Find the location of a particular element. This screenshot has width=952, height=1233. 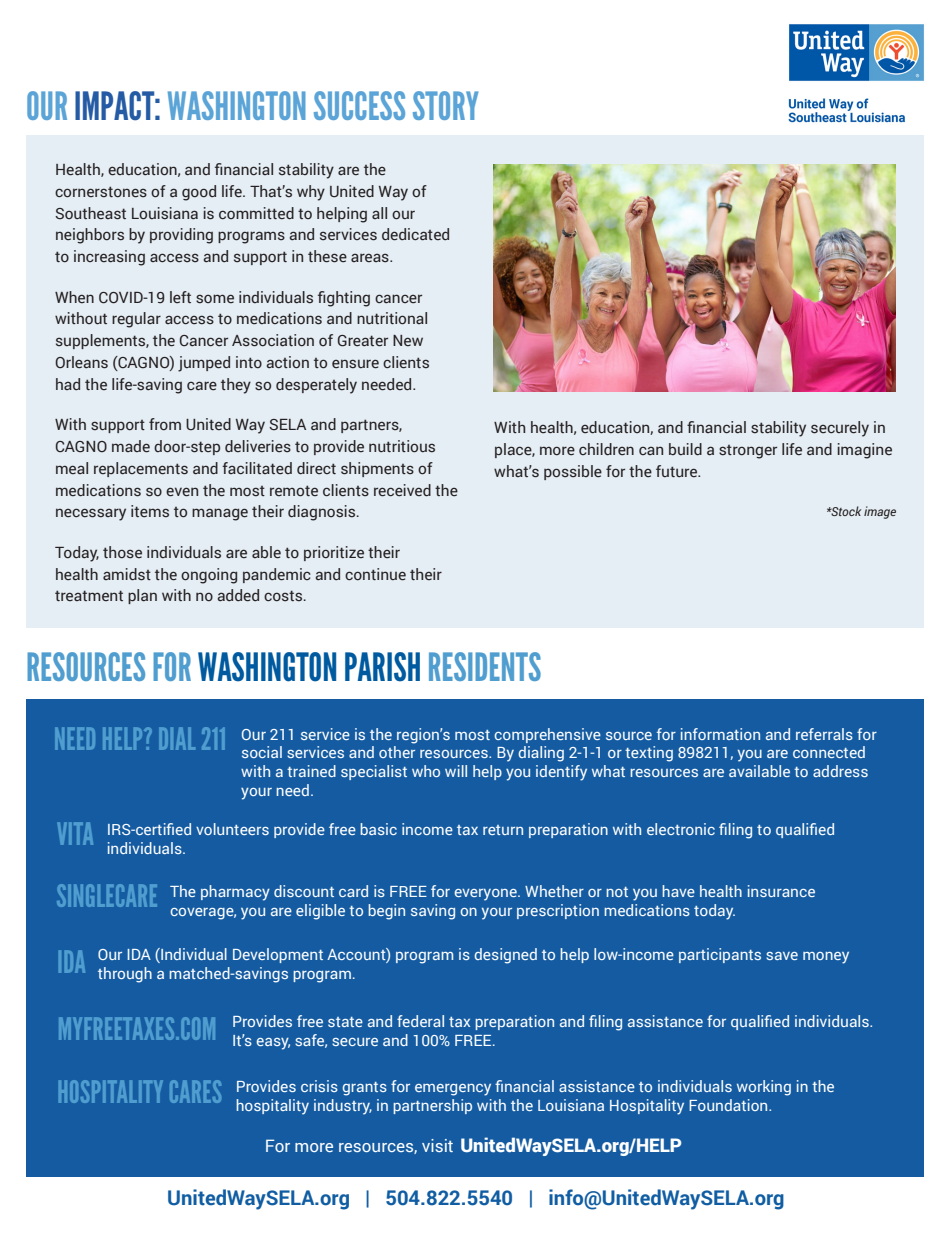

STORY is located at coordinates (445, 105).
